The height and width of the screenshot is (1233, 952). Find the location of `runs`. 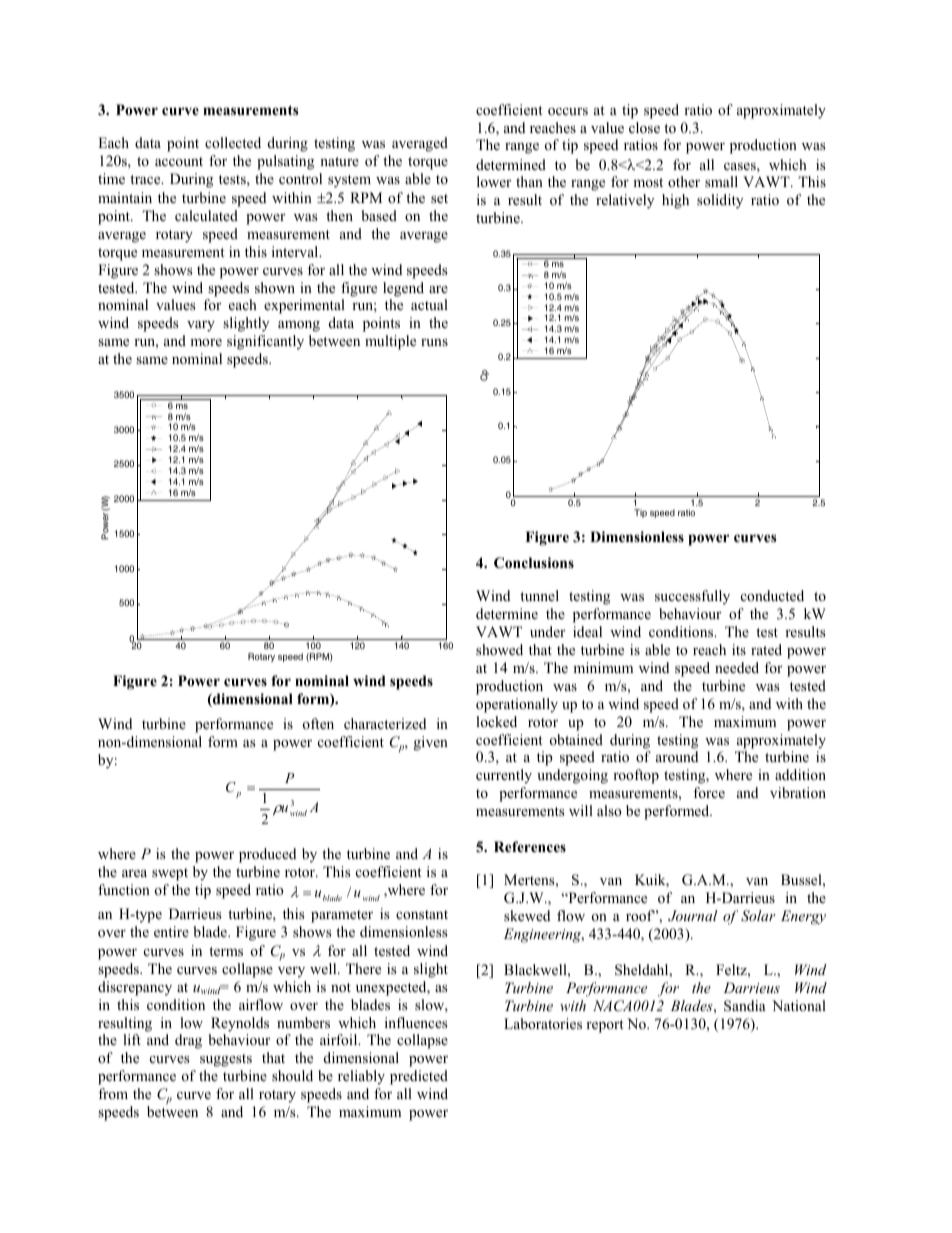

runs is located at coordinates (434, 342).
